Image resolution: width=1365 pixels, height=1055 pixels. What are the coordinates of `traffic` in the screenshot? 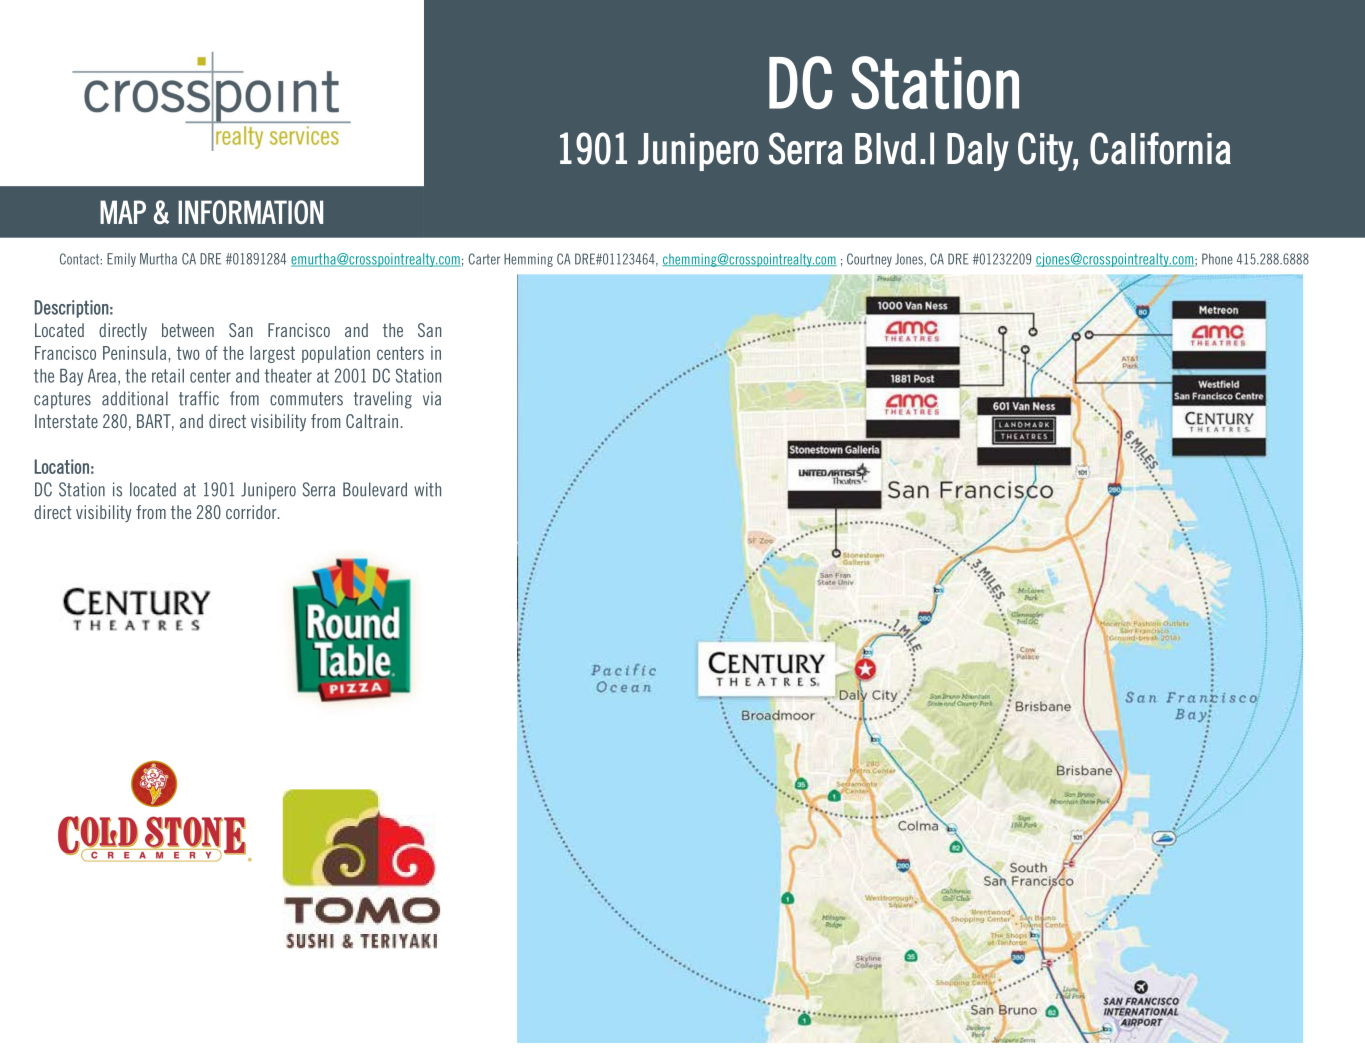 It's located at (199, 398).
